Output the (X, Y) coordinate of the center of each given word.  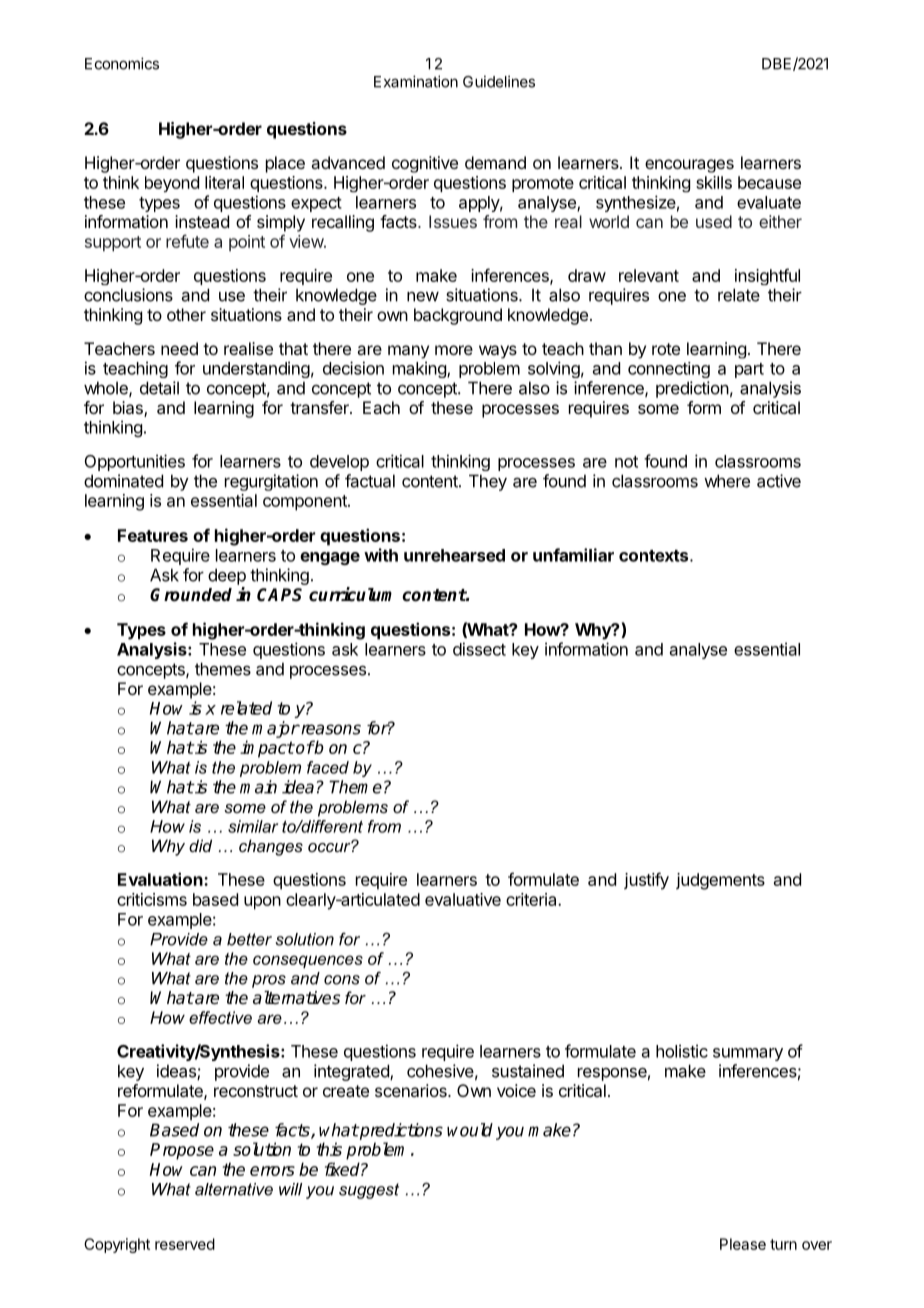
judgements (720, 881)
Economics (122, 63)
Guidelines (499, 81)
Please (743, 1244)
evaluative (463, 899)
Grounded (191, 595)
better (249, 939)
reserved (185, 1244)
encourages (689, 166)
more (454, 350)
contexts (655, 556)
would (470, 1130)
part (749, 370)
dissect (479, 649)
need (179, 348)
